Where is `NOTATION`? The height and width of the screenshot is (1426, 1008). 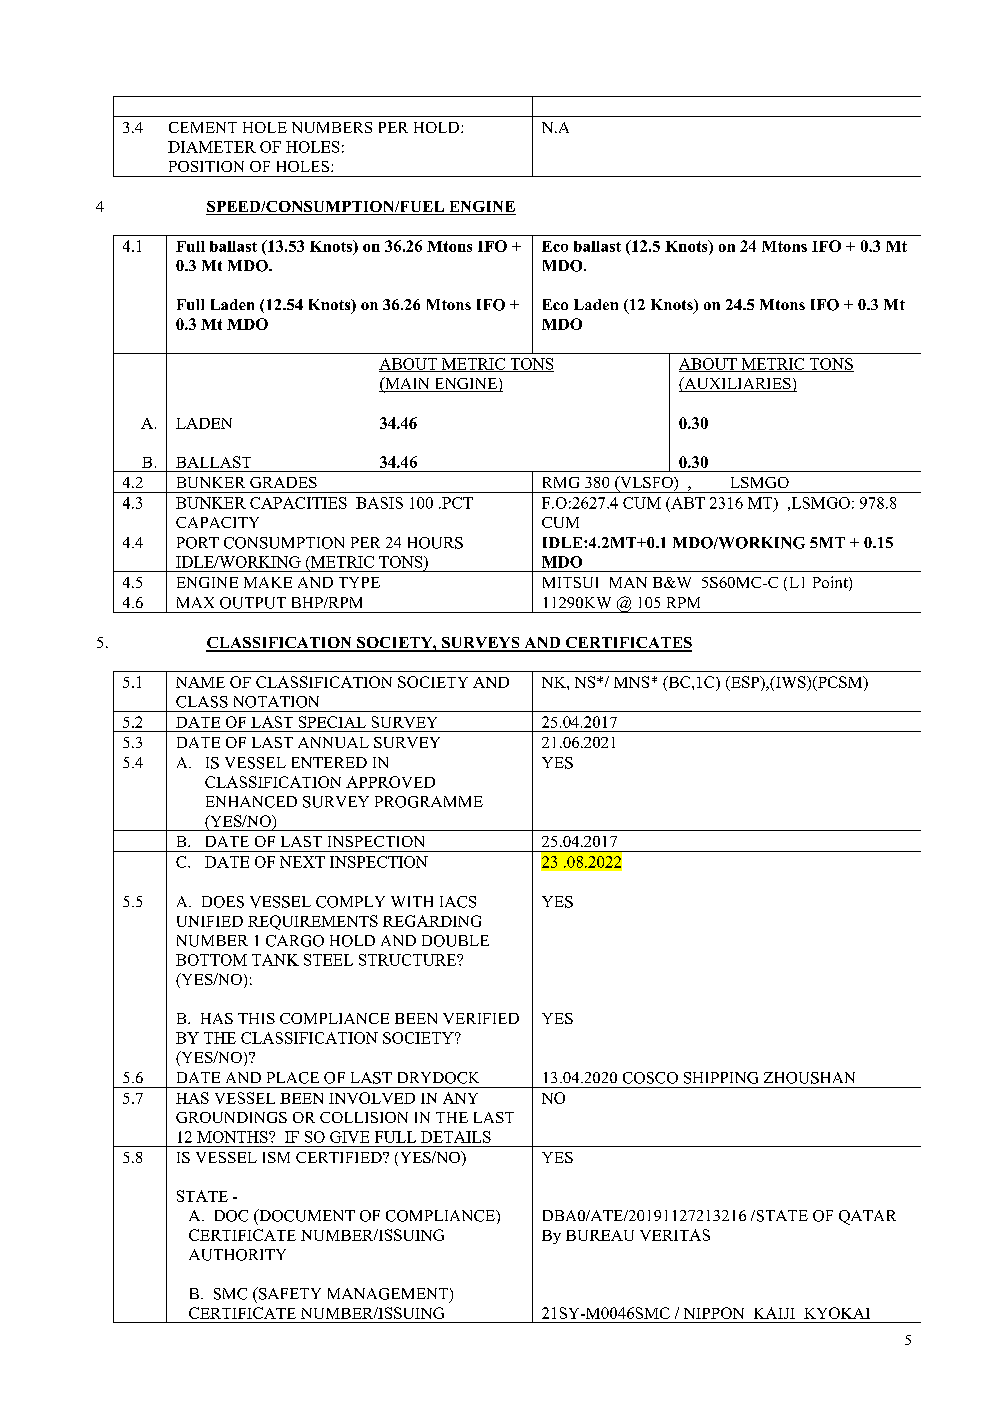 NOTATION is located at coordinates (276, 702).
